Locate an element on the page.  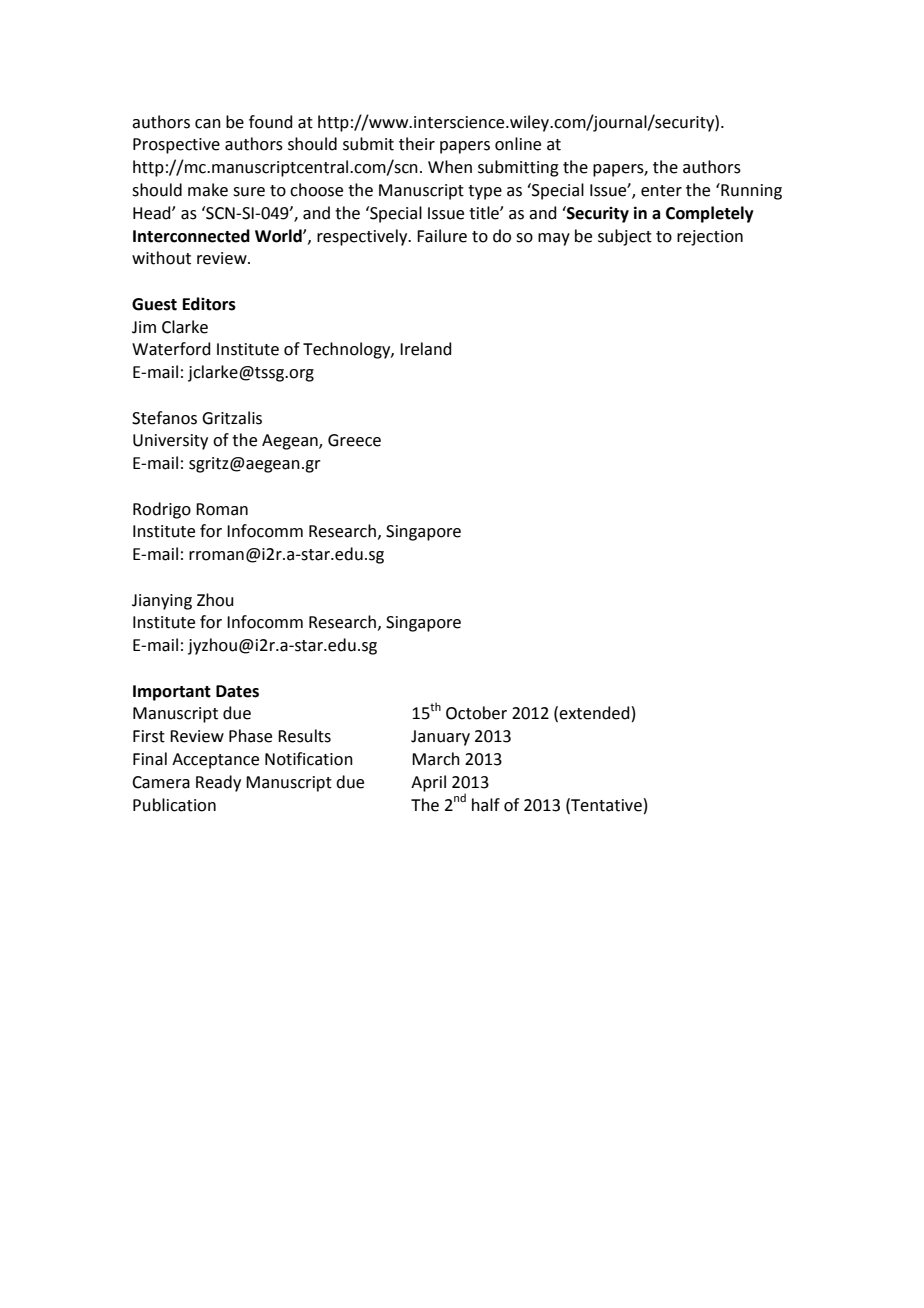
rejection is located at coordinates (710, 238).
